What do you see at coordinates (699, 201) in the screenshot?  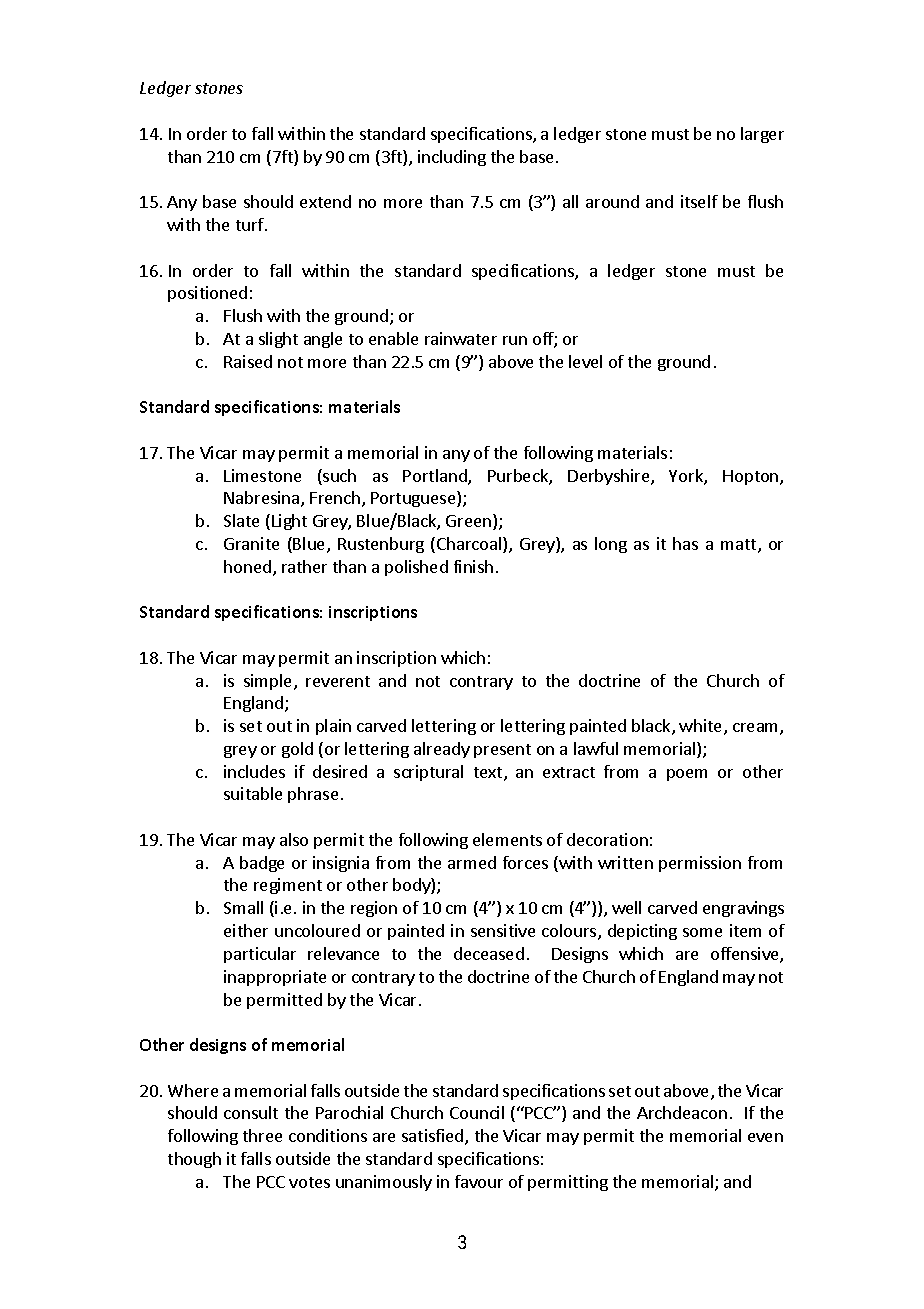 I see `itself` at bounding box center [699, 201].
